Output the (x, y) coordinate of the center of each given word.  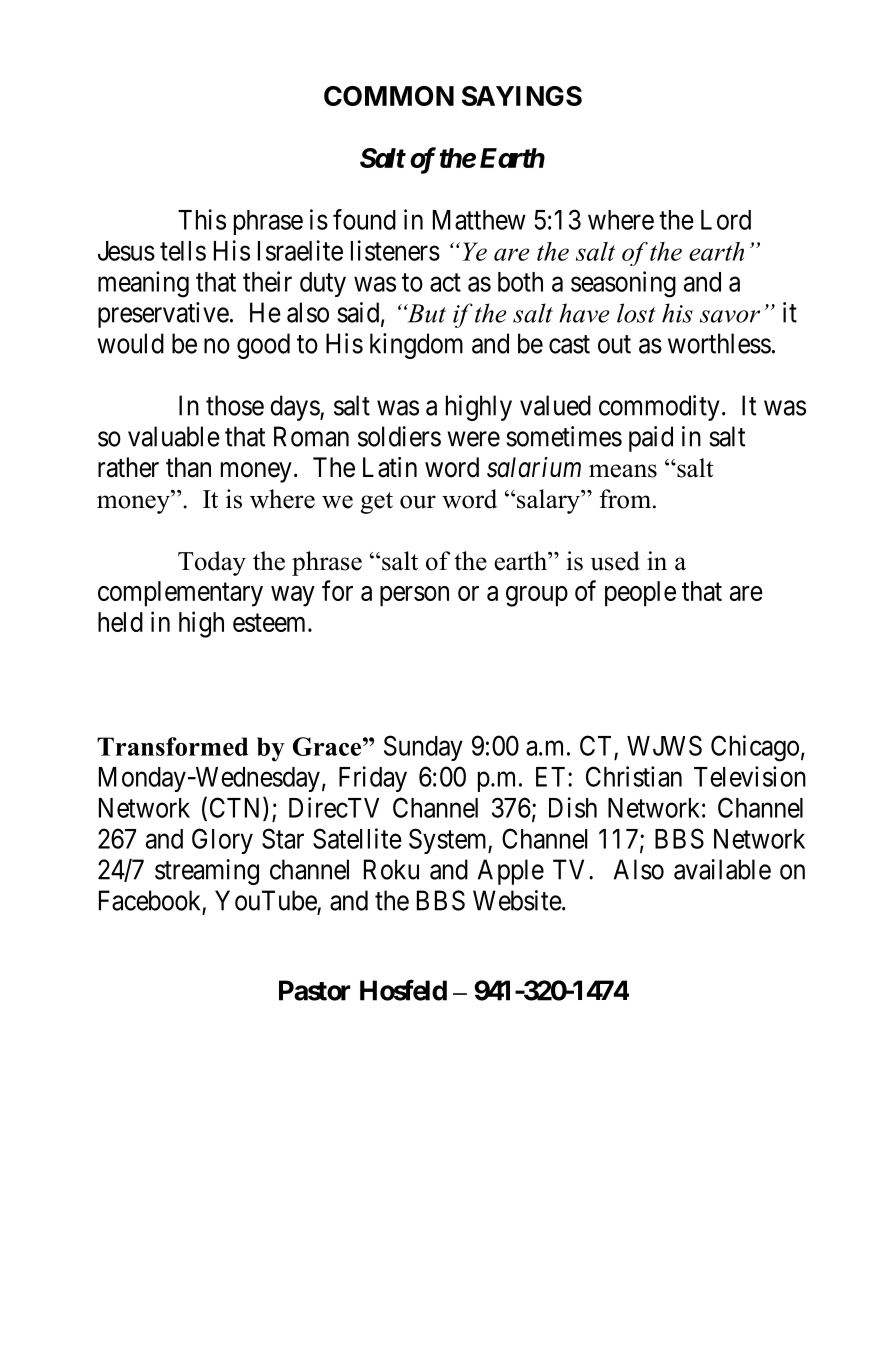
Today (212, 563)
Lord (726, 220)
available (722, 869)
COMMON (389, 96)
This (202, 219)
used (615, 561)
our (418, 502)
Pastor (315, 990)
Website (517, 900)
